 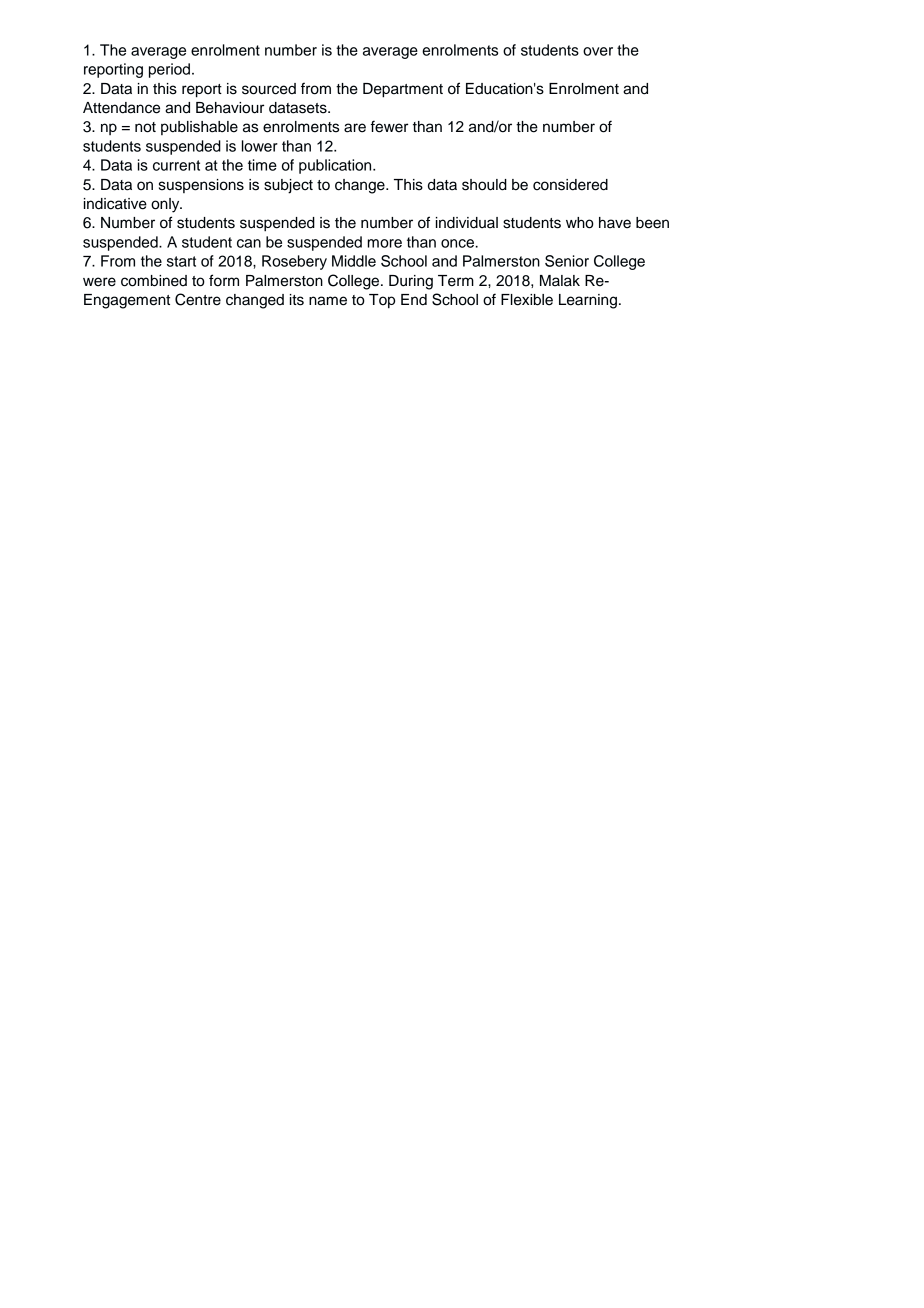 I want to click on considered, so click(x=570, y=185).
